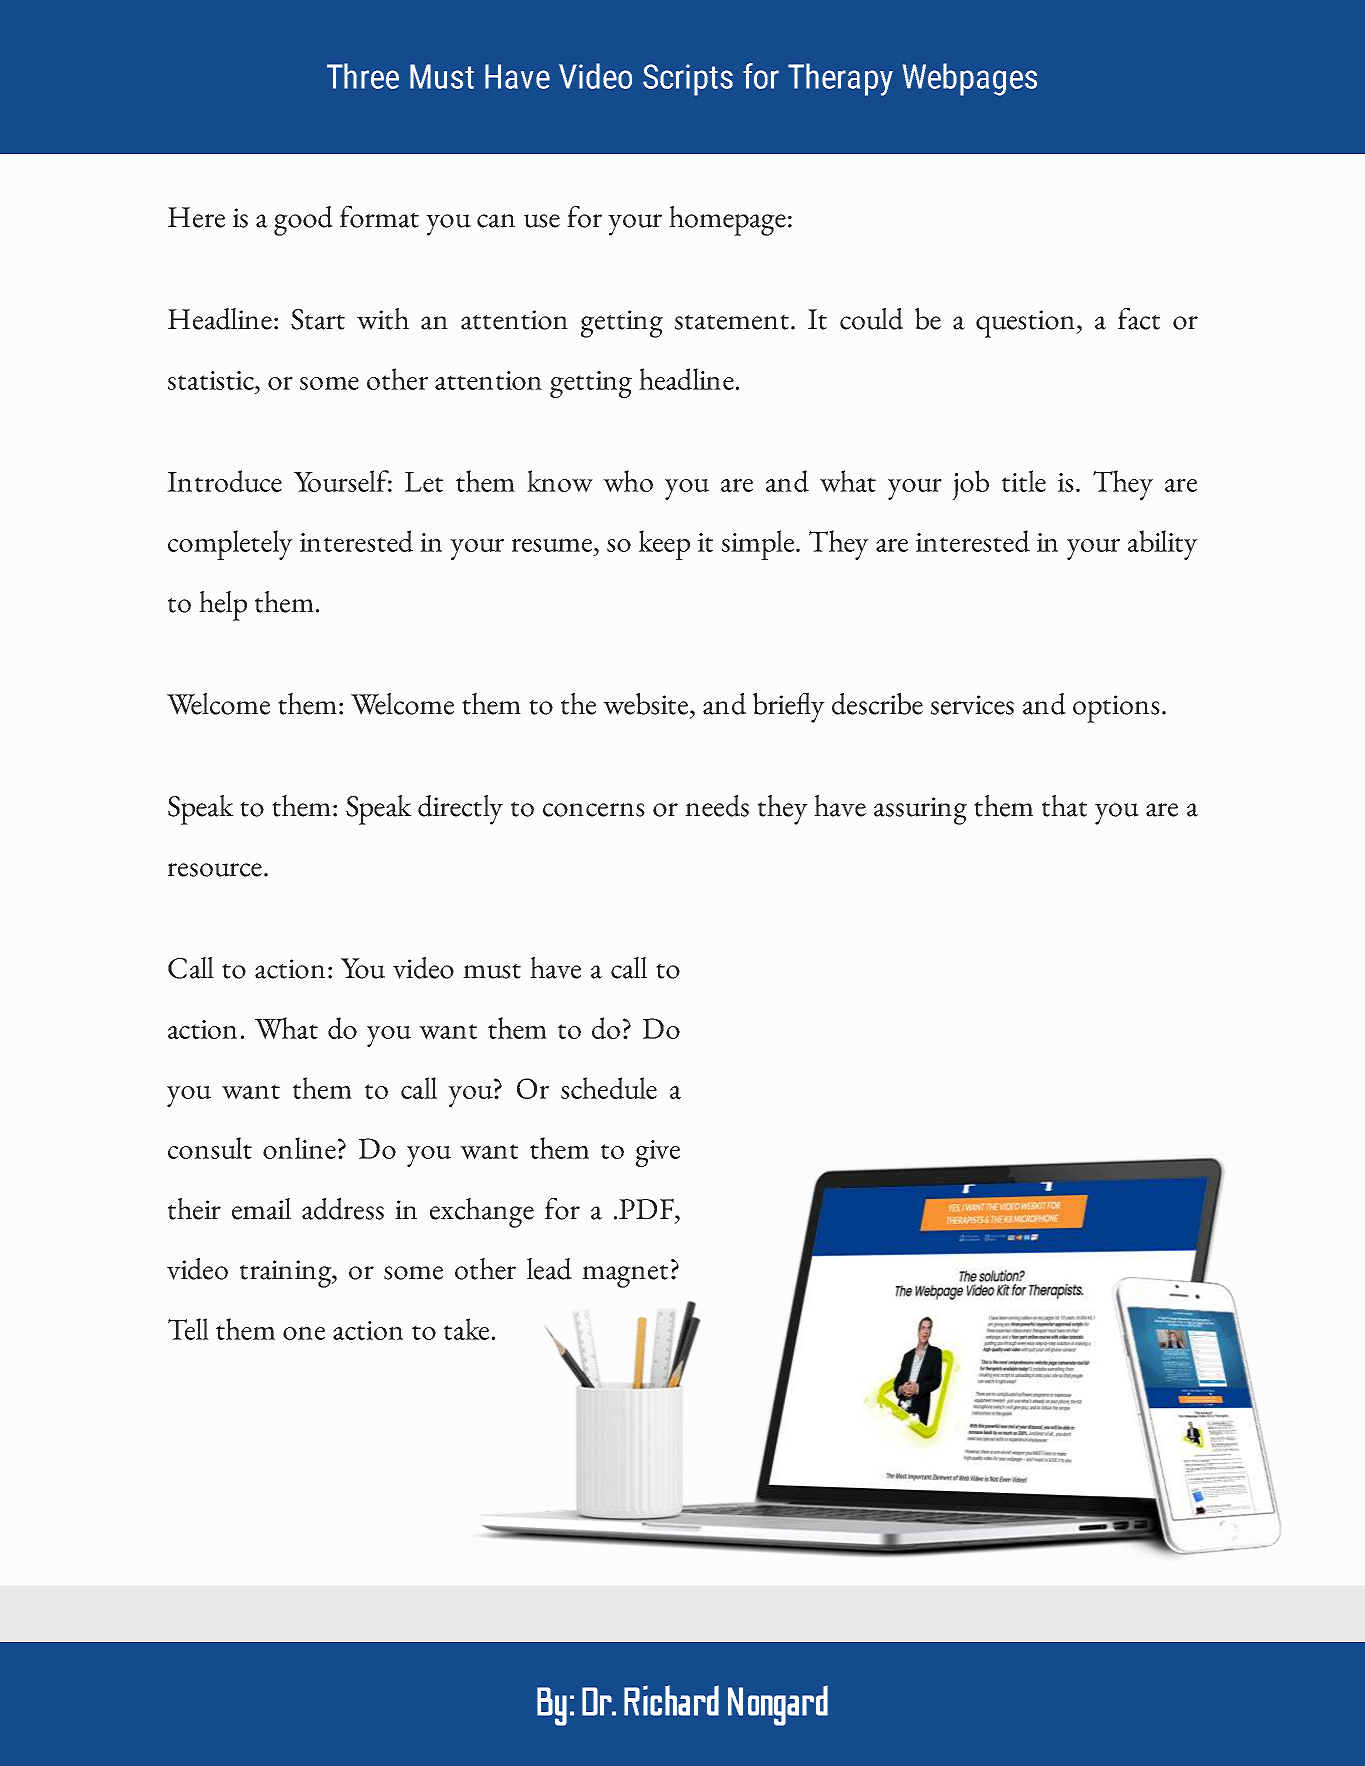  What do you see at coordinates (671, 1700) in the page?
I see `Richard` at bounding box center [671, 1700].
